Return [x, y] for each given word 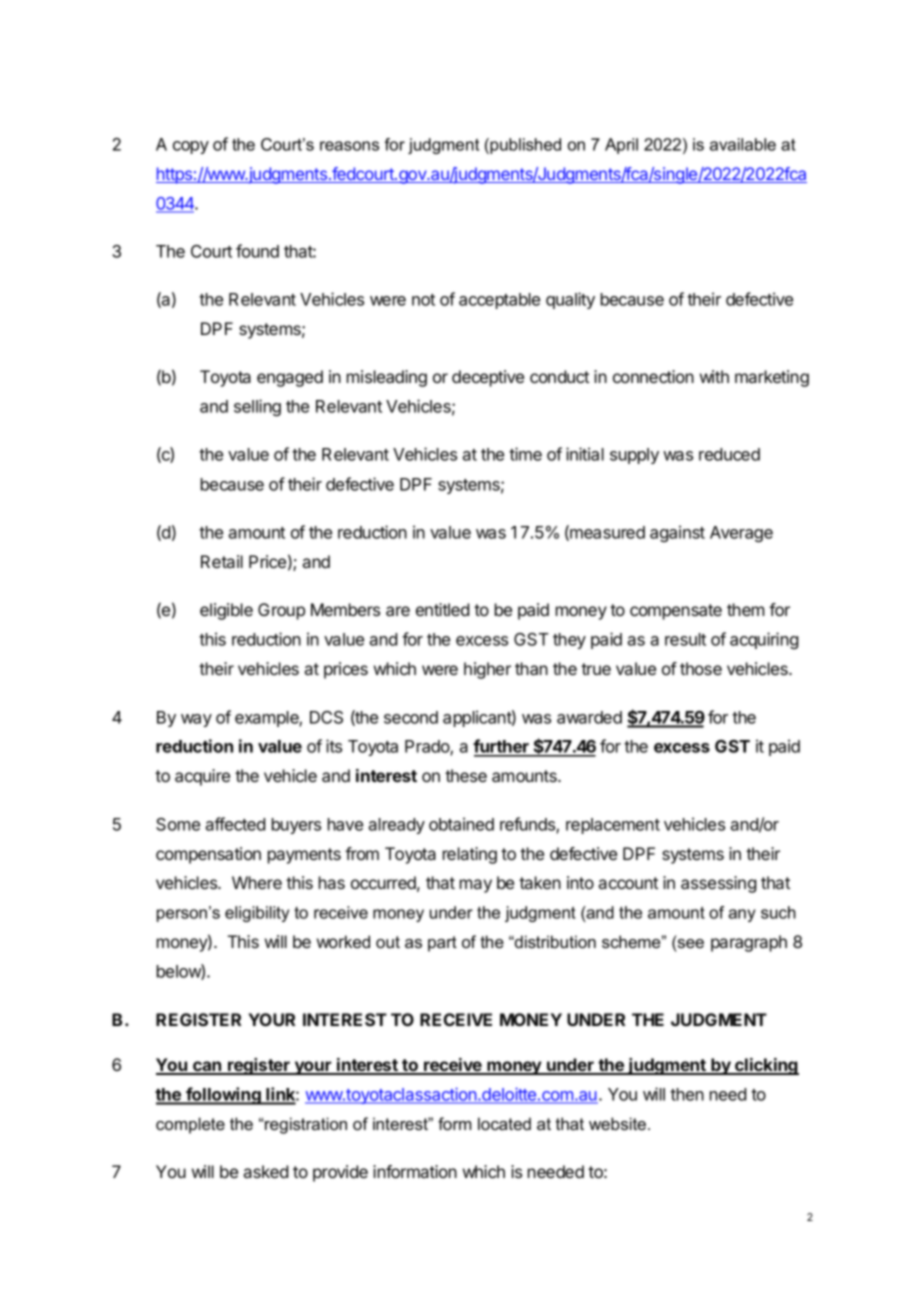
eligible [226, 611]
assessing [718, 884]
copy [191, 147]
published [524, 146]
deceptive [488, 378]
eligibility [257, 914]
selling [257, 407]
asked [265, 1171]
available [743, 144]
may [476, 886]
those [701, 668]
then [687, 1094]
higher [487, 670]
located [504, 1123]
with [714, 376]
